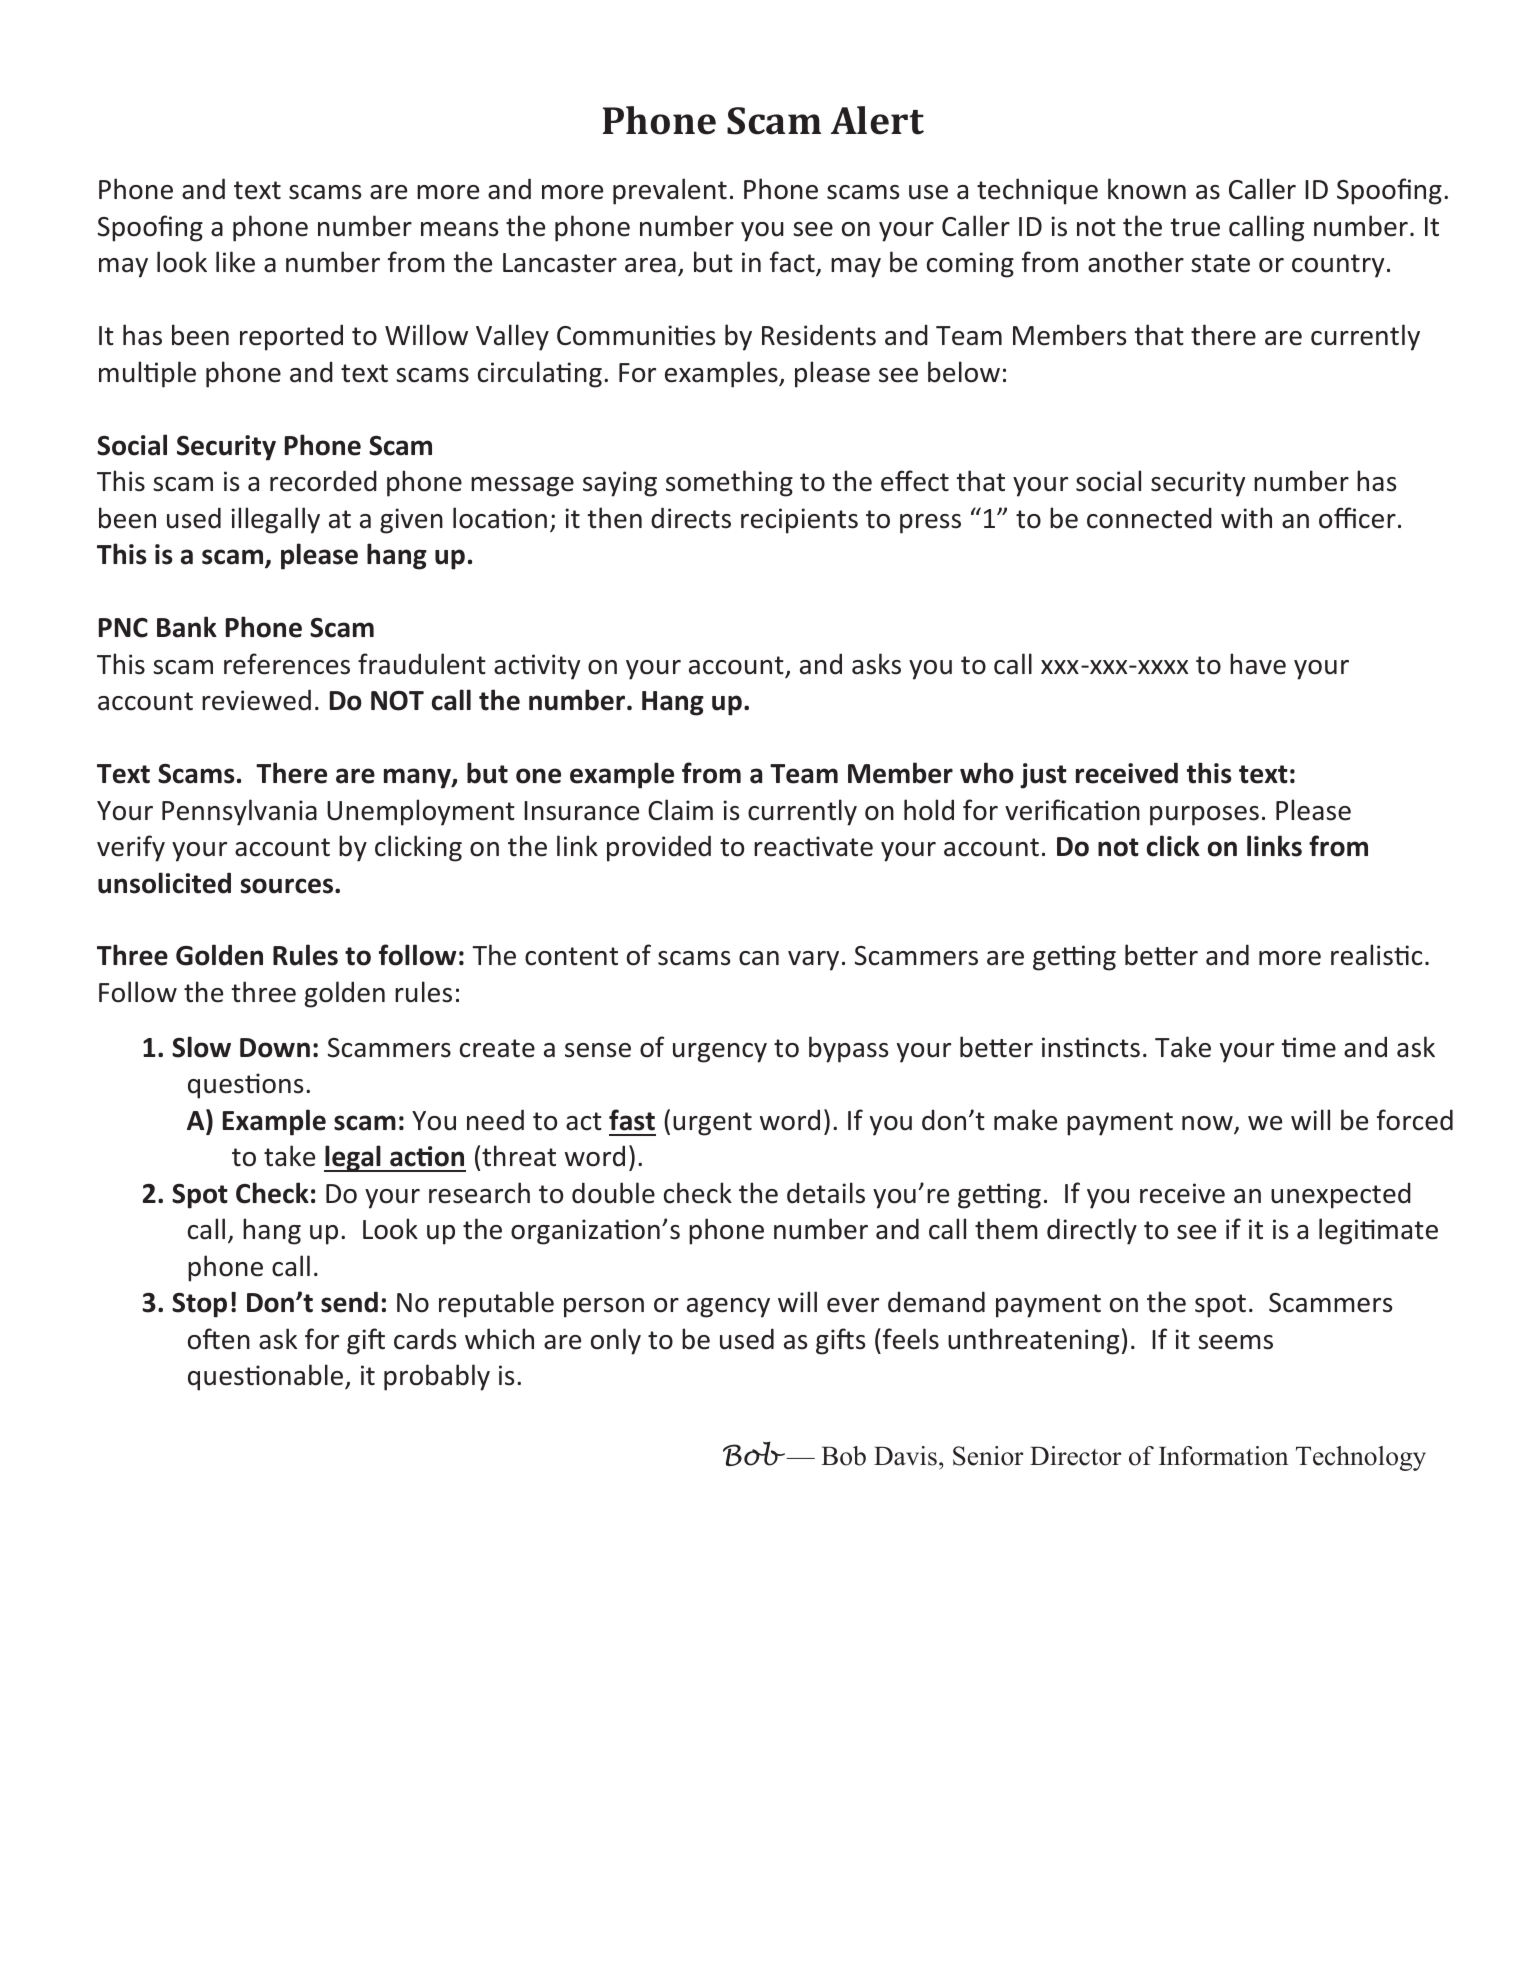 The image size is (1525, 1973). Describe the element at coordinates (235, 262) in the screenshot. I see `like` at that location.
